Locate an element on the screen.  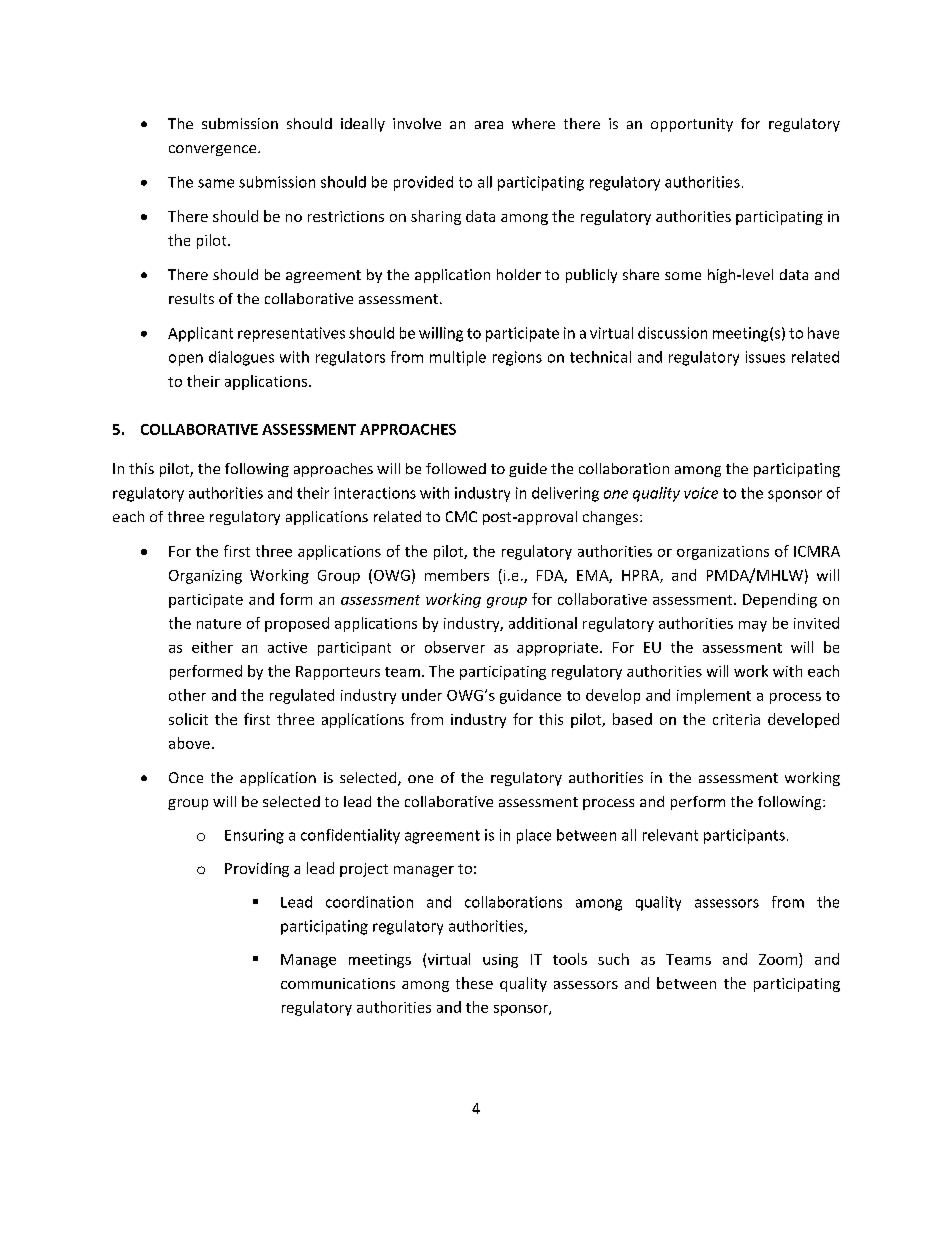
convergence is located at coordinates (214, 150).
